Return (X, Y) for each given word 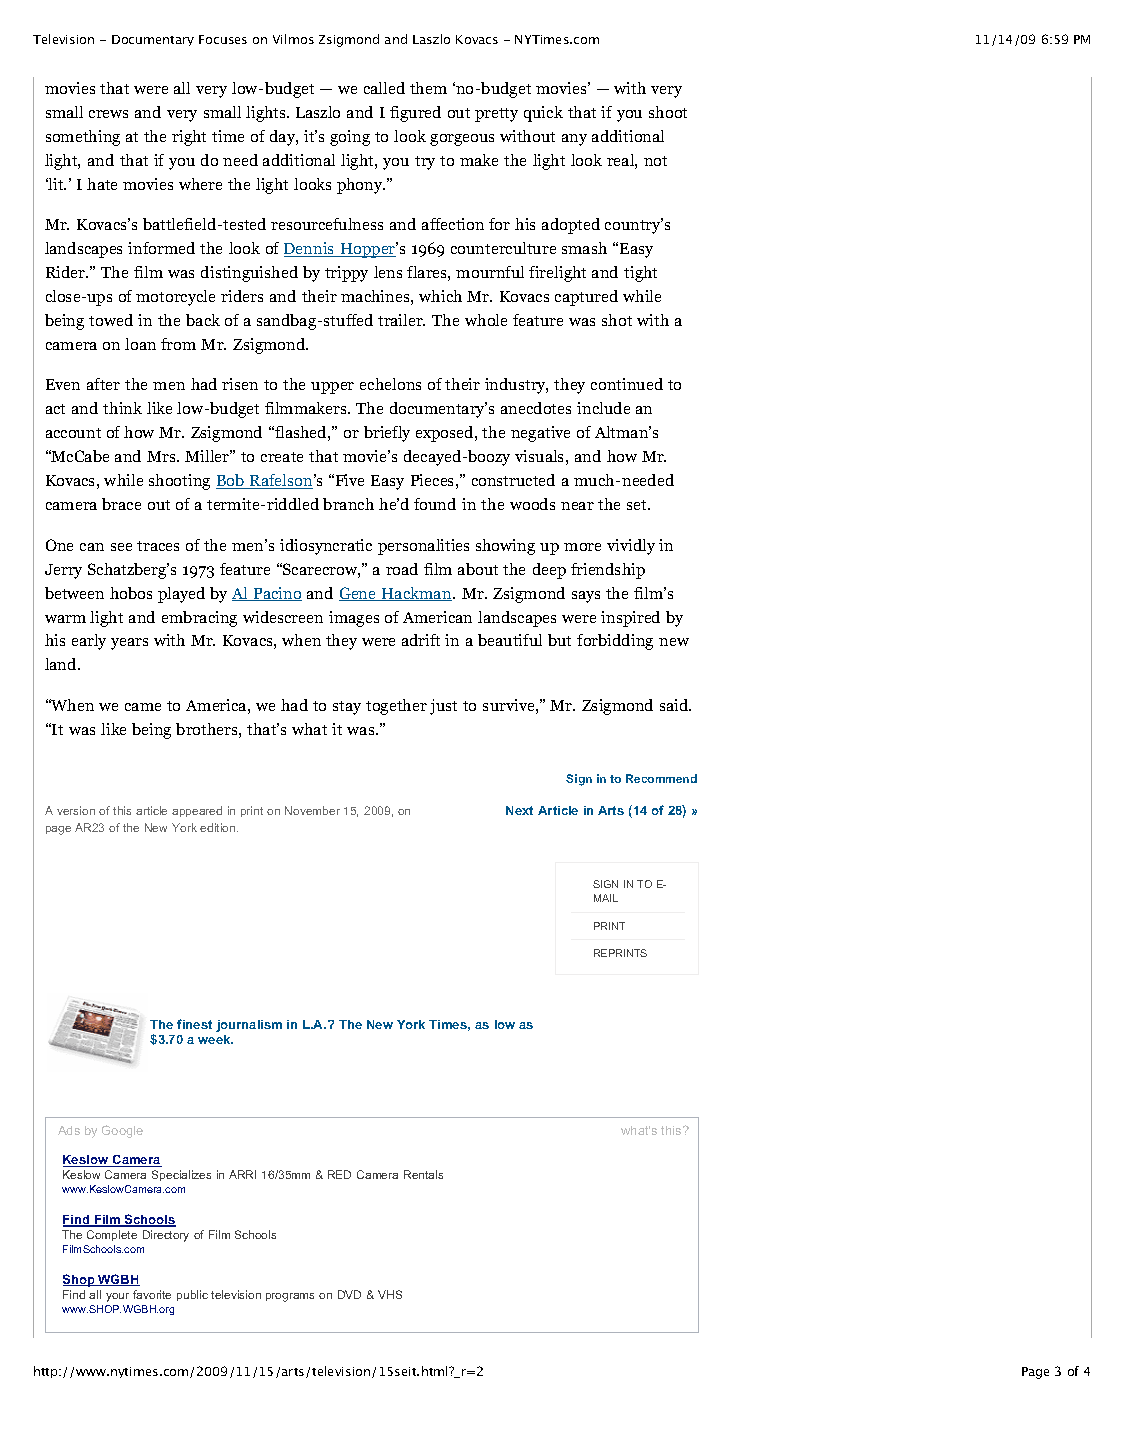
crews (108, 114)
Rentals (423, 1174)
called (384, 88)
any (574, 140)
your (117, 1297)
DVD (349, 1294)
